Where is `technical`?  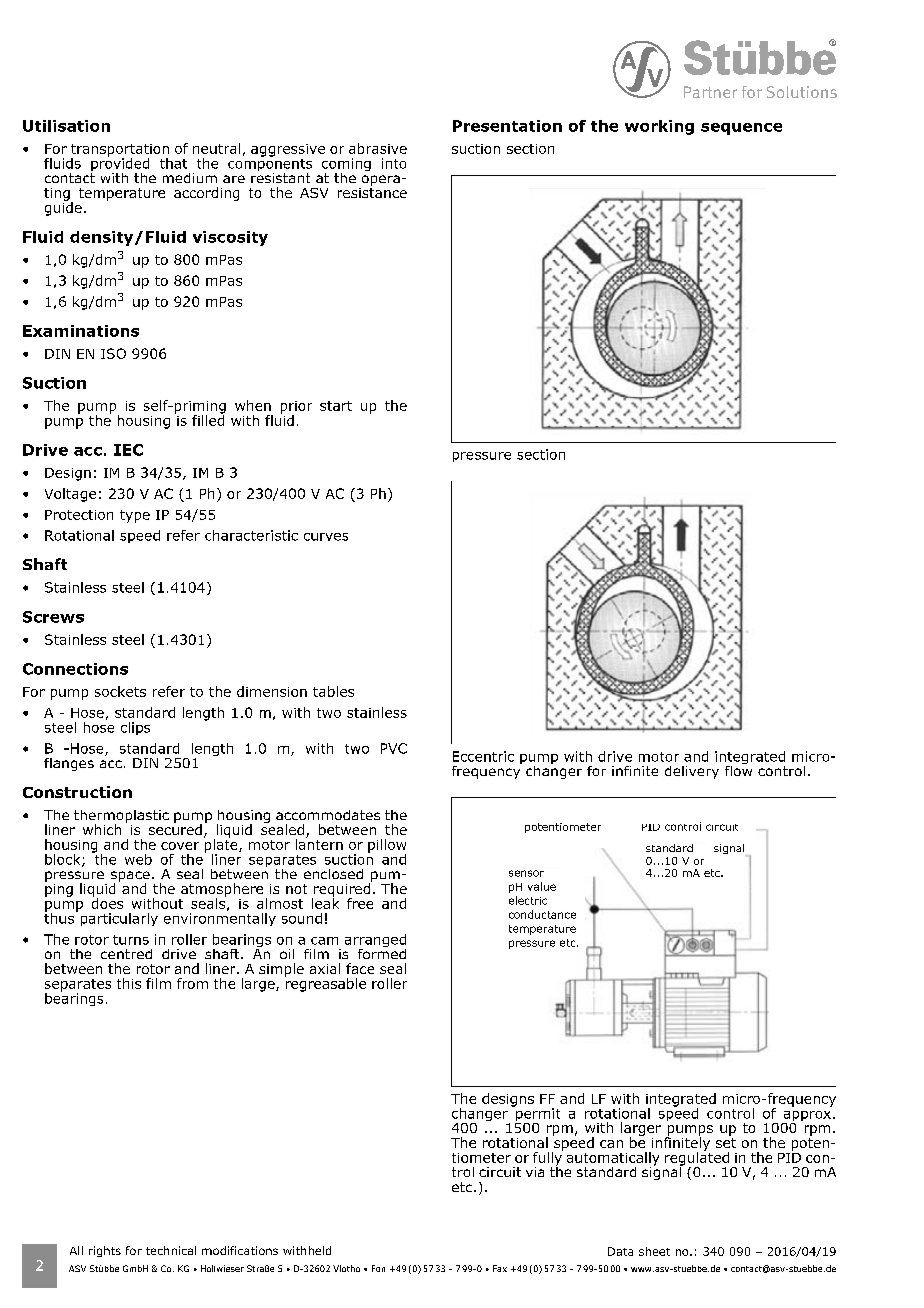 technical is located at coordinates (171, 1250).
